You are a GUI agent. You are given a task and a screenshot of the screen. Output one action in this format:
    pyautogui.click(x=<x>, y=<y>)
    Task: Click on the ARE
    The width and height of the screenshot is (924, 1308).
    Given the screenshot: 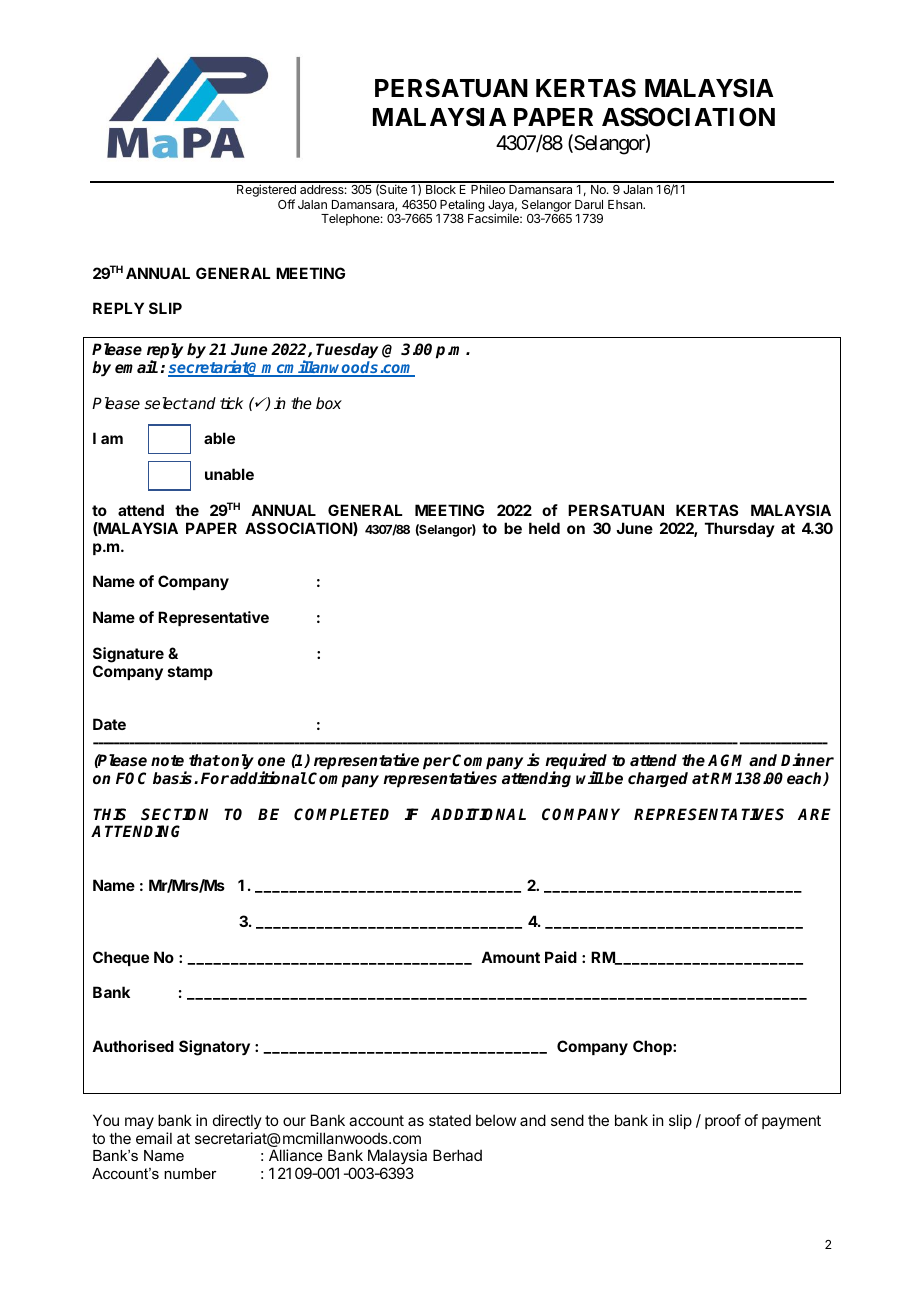 What is the action you would take?
    pyautogui.click(x=814, y=814)
